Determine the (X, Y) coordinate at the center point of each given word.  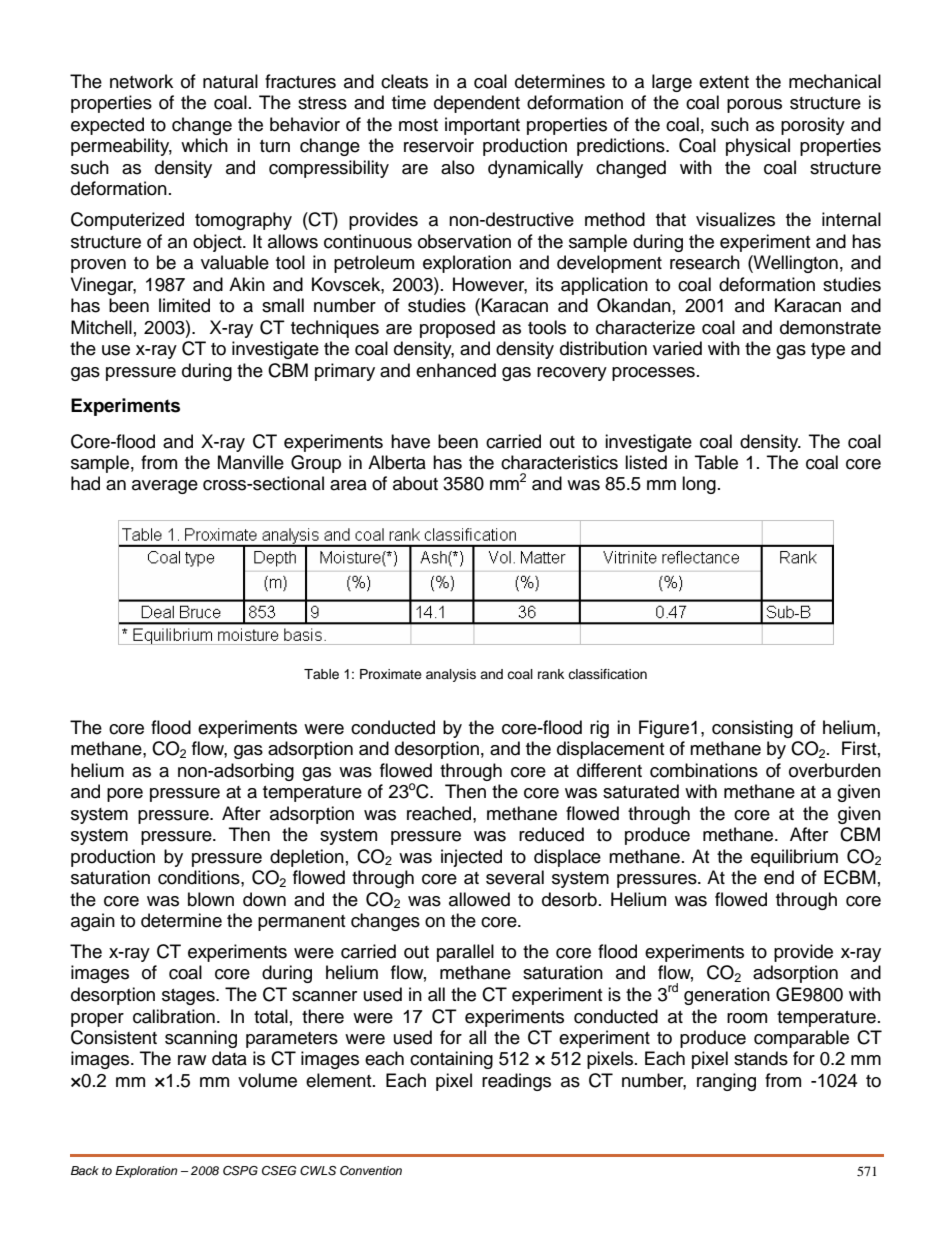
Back (85, 1170)
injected (471, 858)
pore (125, 795)
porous (754, 106)
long (699, 485)
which (204, 145)
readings (516, 1082)
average (165, 487)
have (410, 441)
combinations (704, 770)
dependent (477, 104)
